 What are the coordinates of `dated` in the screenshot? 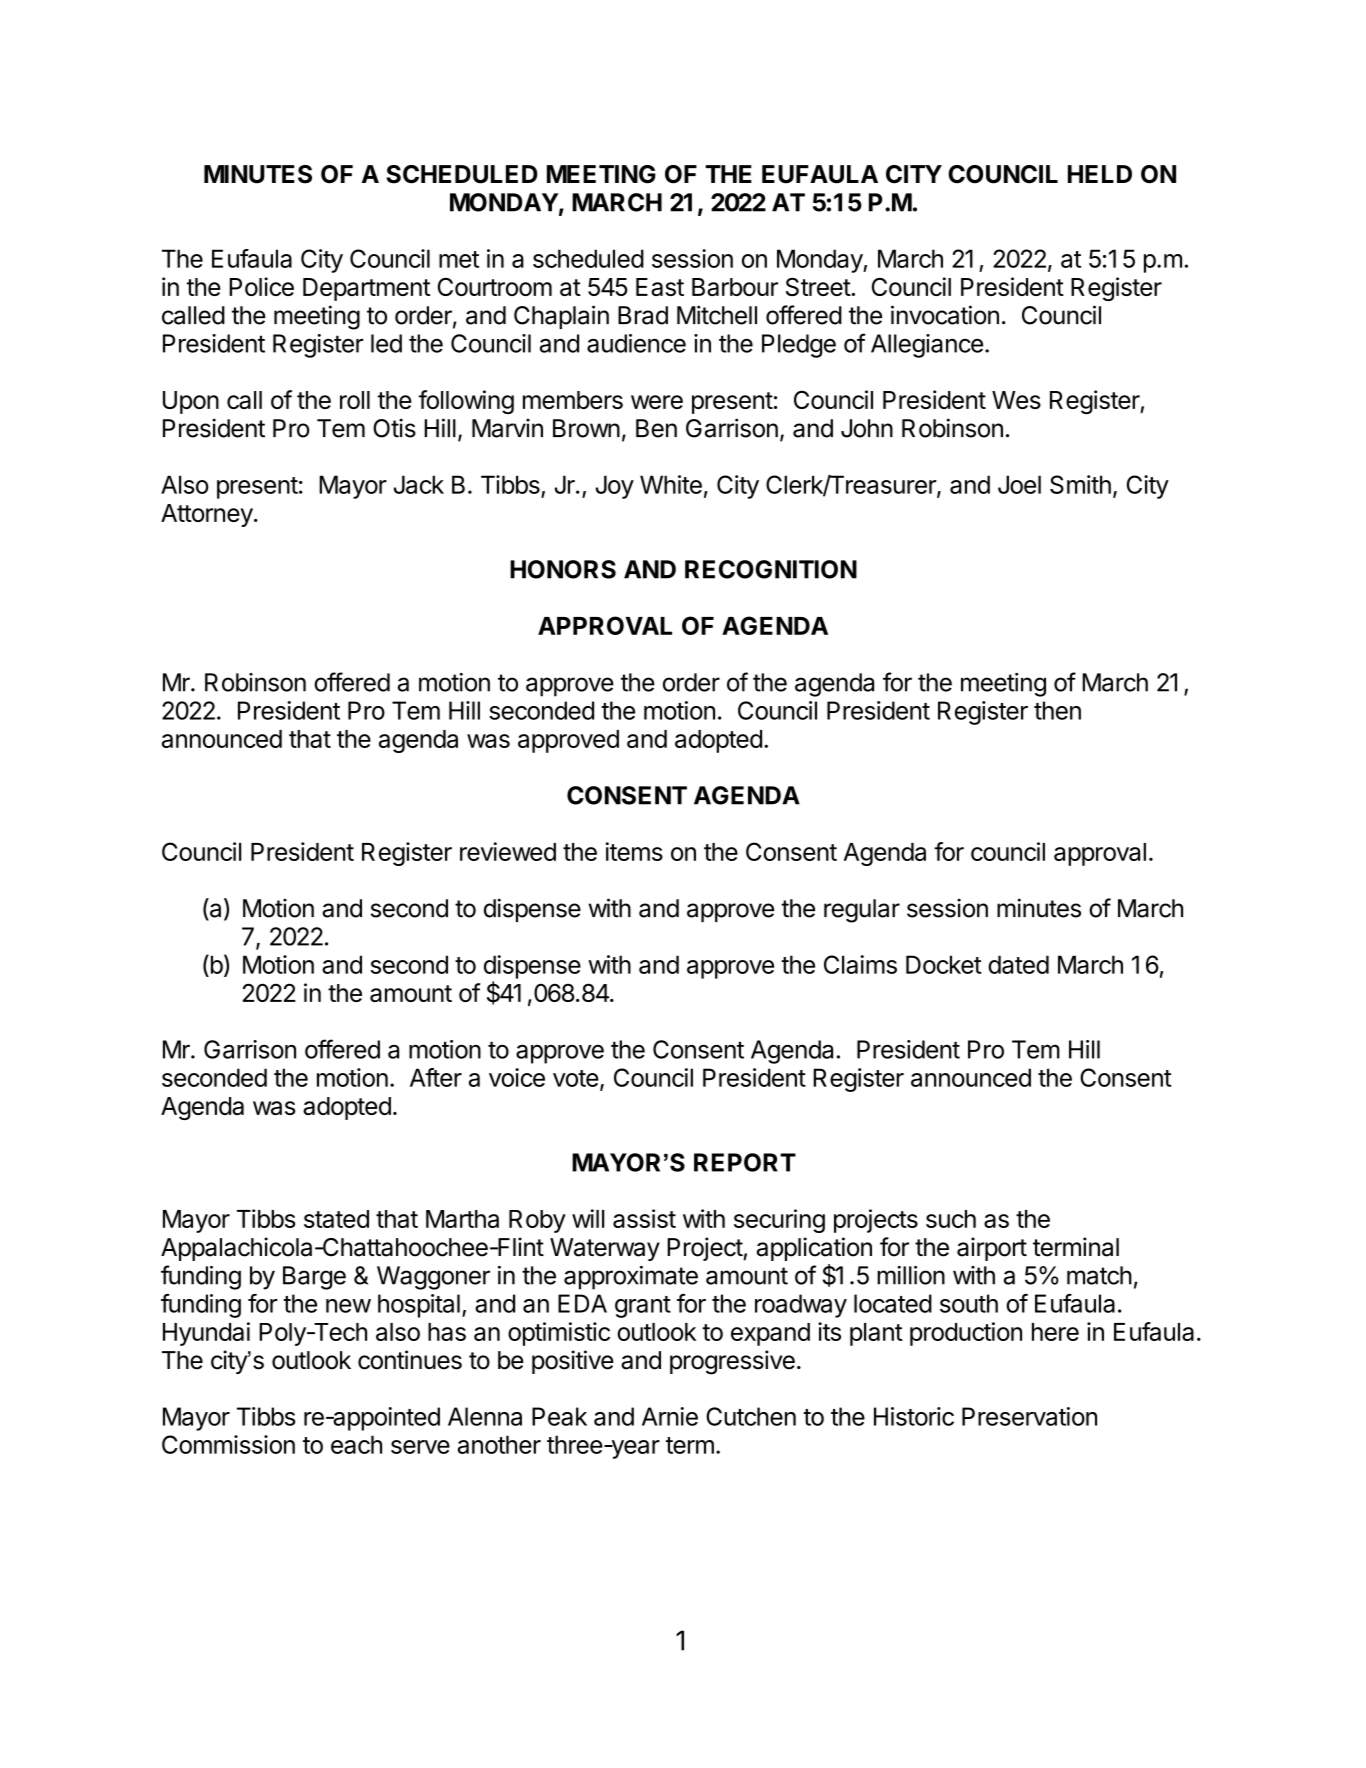 It's located at (1018, 964).
